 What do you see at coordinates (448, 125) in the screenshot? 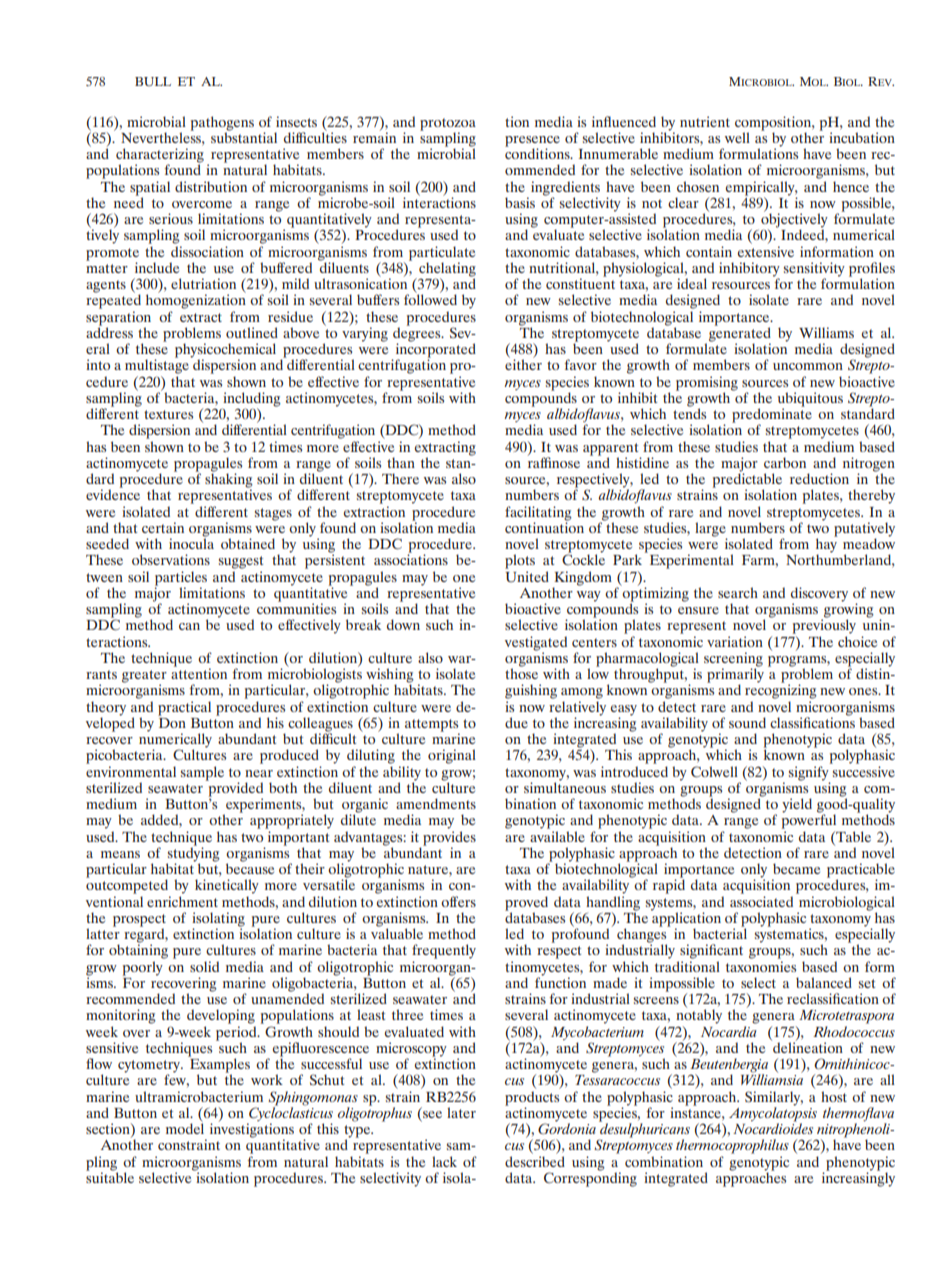
I see `protozoa` at bounding box center [448, 125].
